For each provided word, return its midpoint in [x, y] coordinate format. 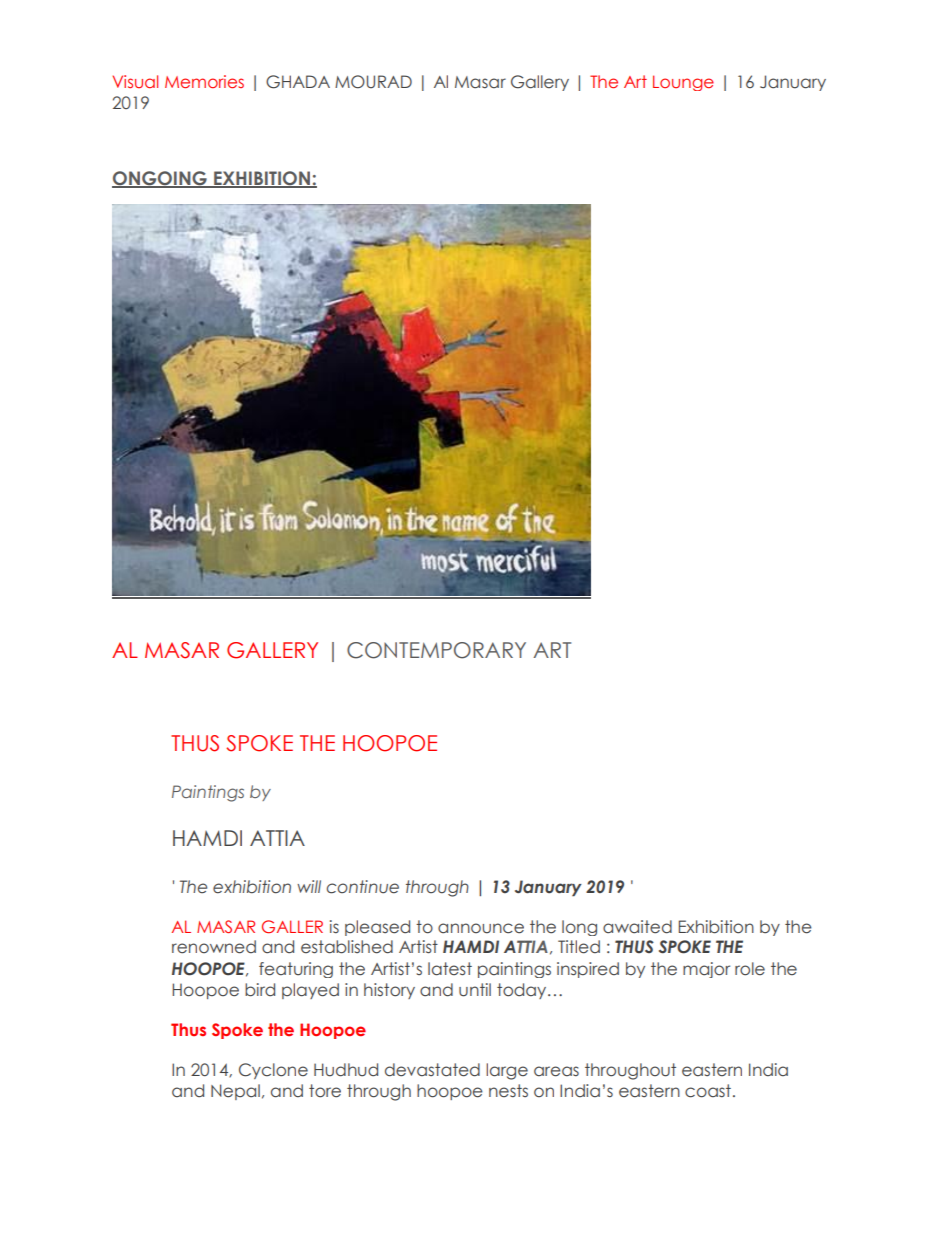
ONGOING [160, 179]
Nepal [235, 1092]
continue [363, 887]
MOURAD [373, 82]
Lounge [683, 83]
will [309, 886]
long [579, 928]
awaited [637, 927]
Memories [204, 81]
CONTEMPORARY [436, 650]
